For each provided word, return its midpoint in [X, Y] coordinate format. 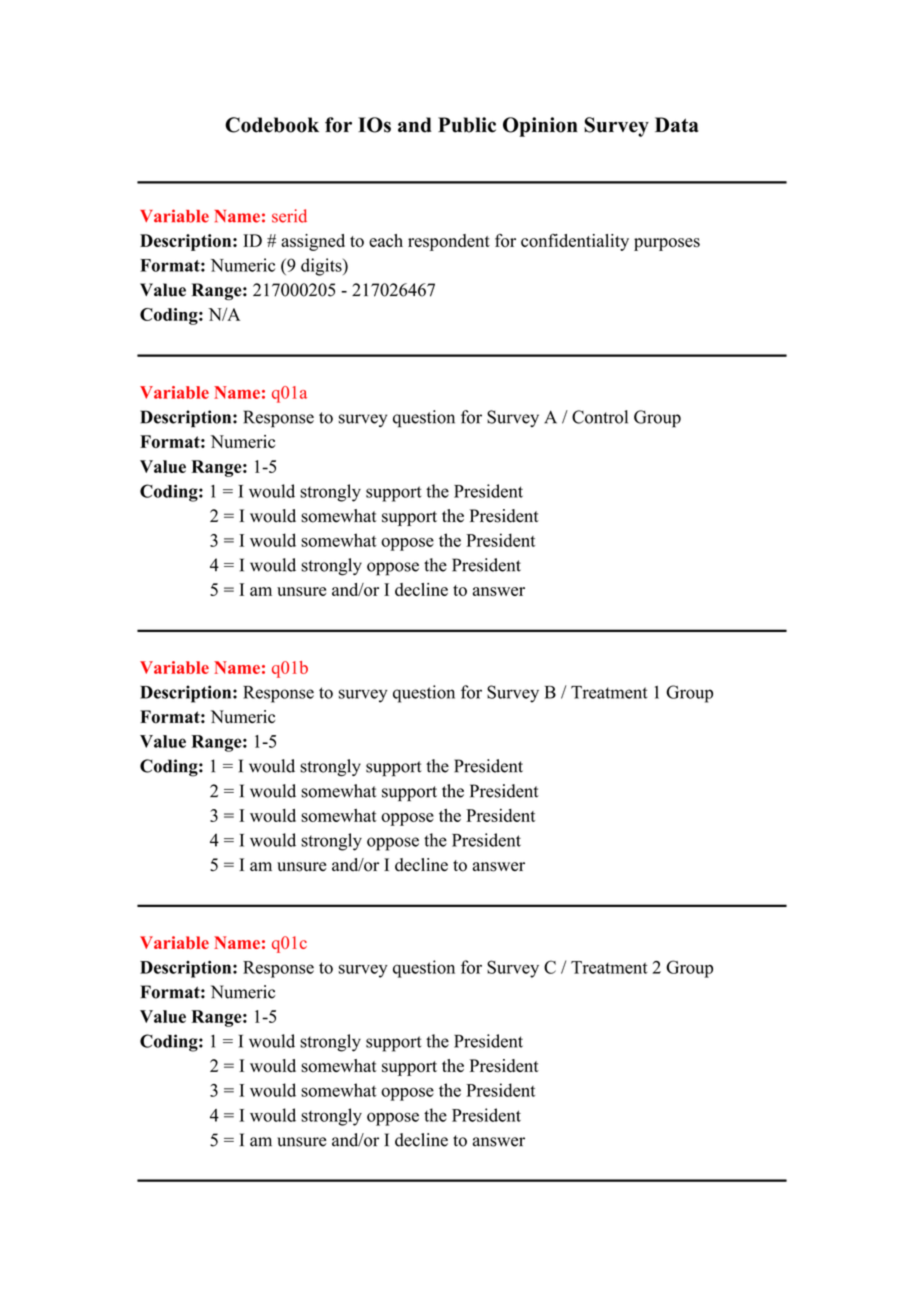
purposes [667, 244]
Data [677, 124]
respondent [449, 242]
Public [467, 125]
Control [600, 417]
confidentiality [575, 242]
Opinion [540, 127]
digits [322, 267]
